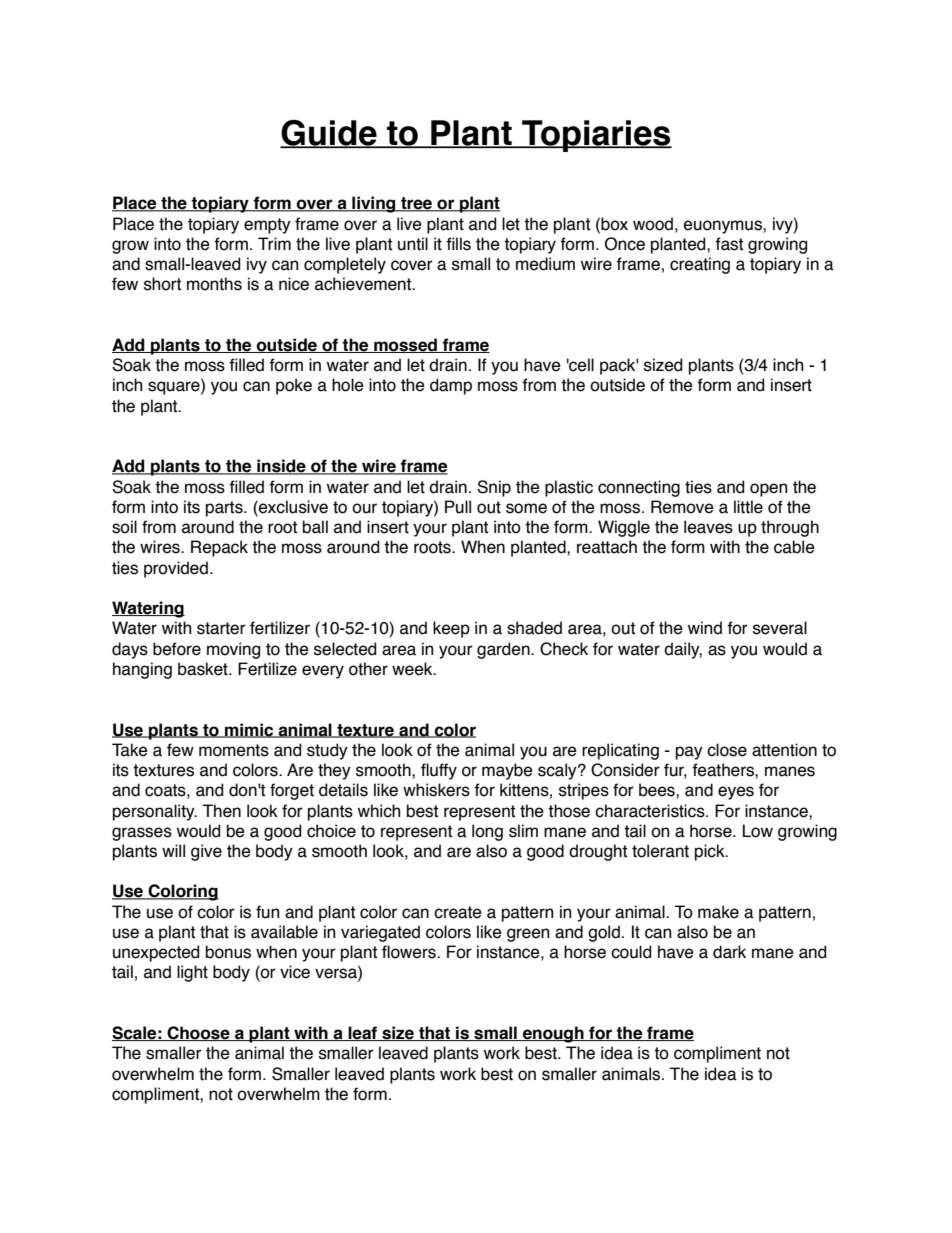  I want to click on close, so click(727, 750).
